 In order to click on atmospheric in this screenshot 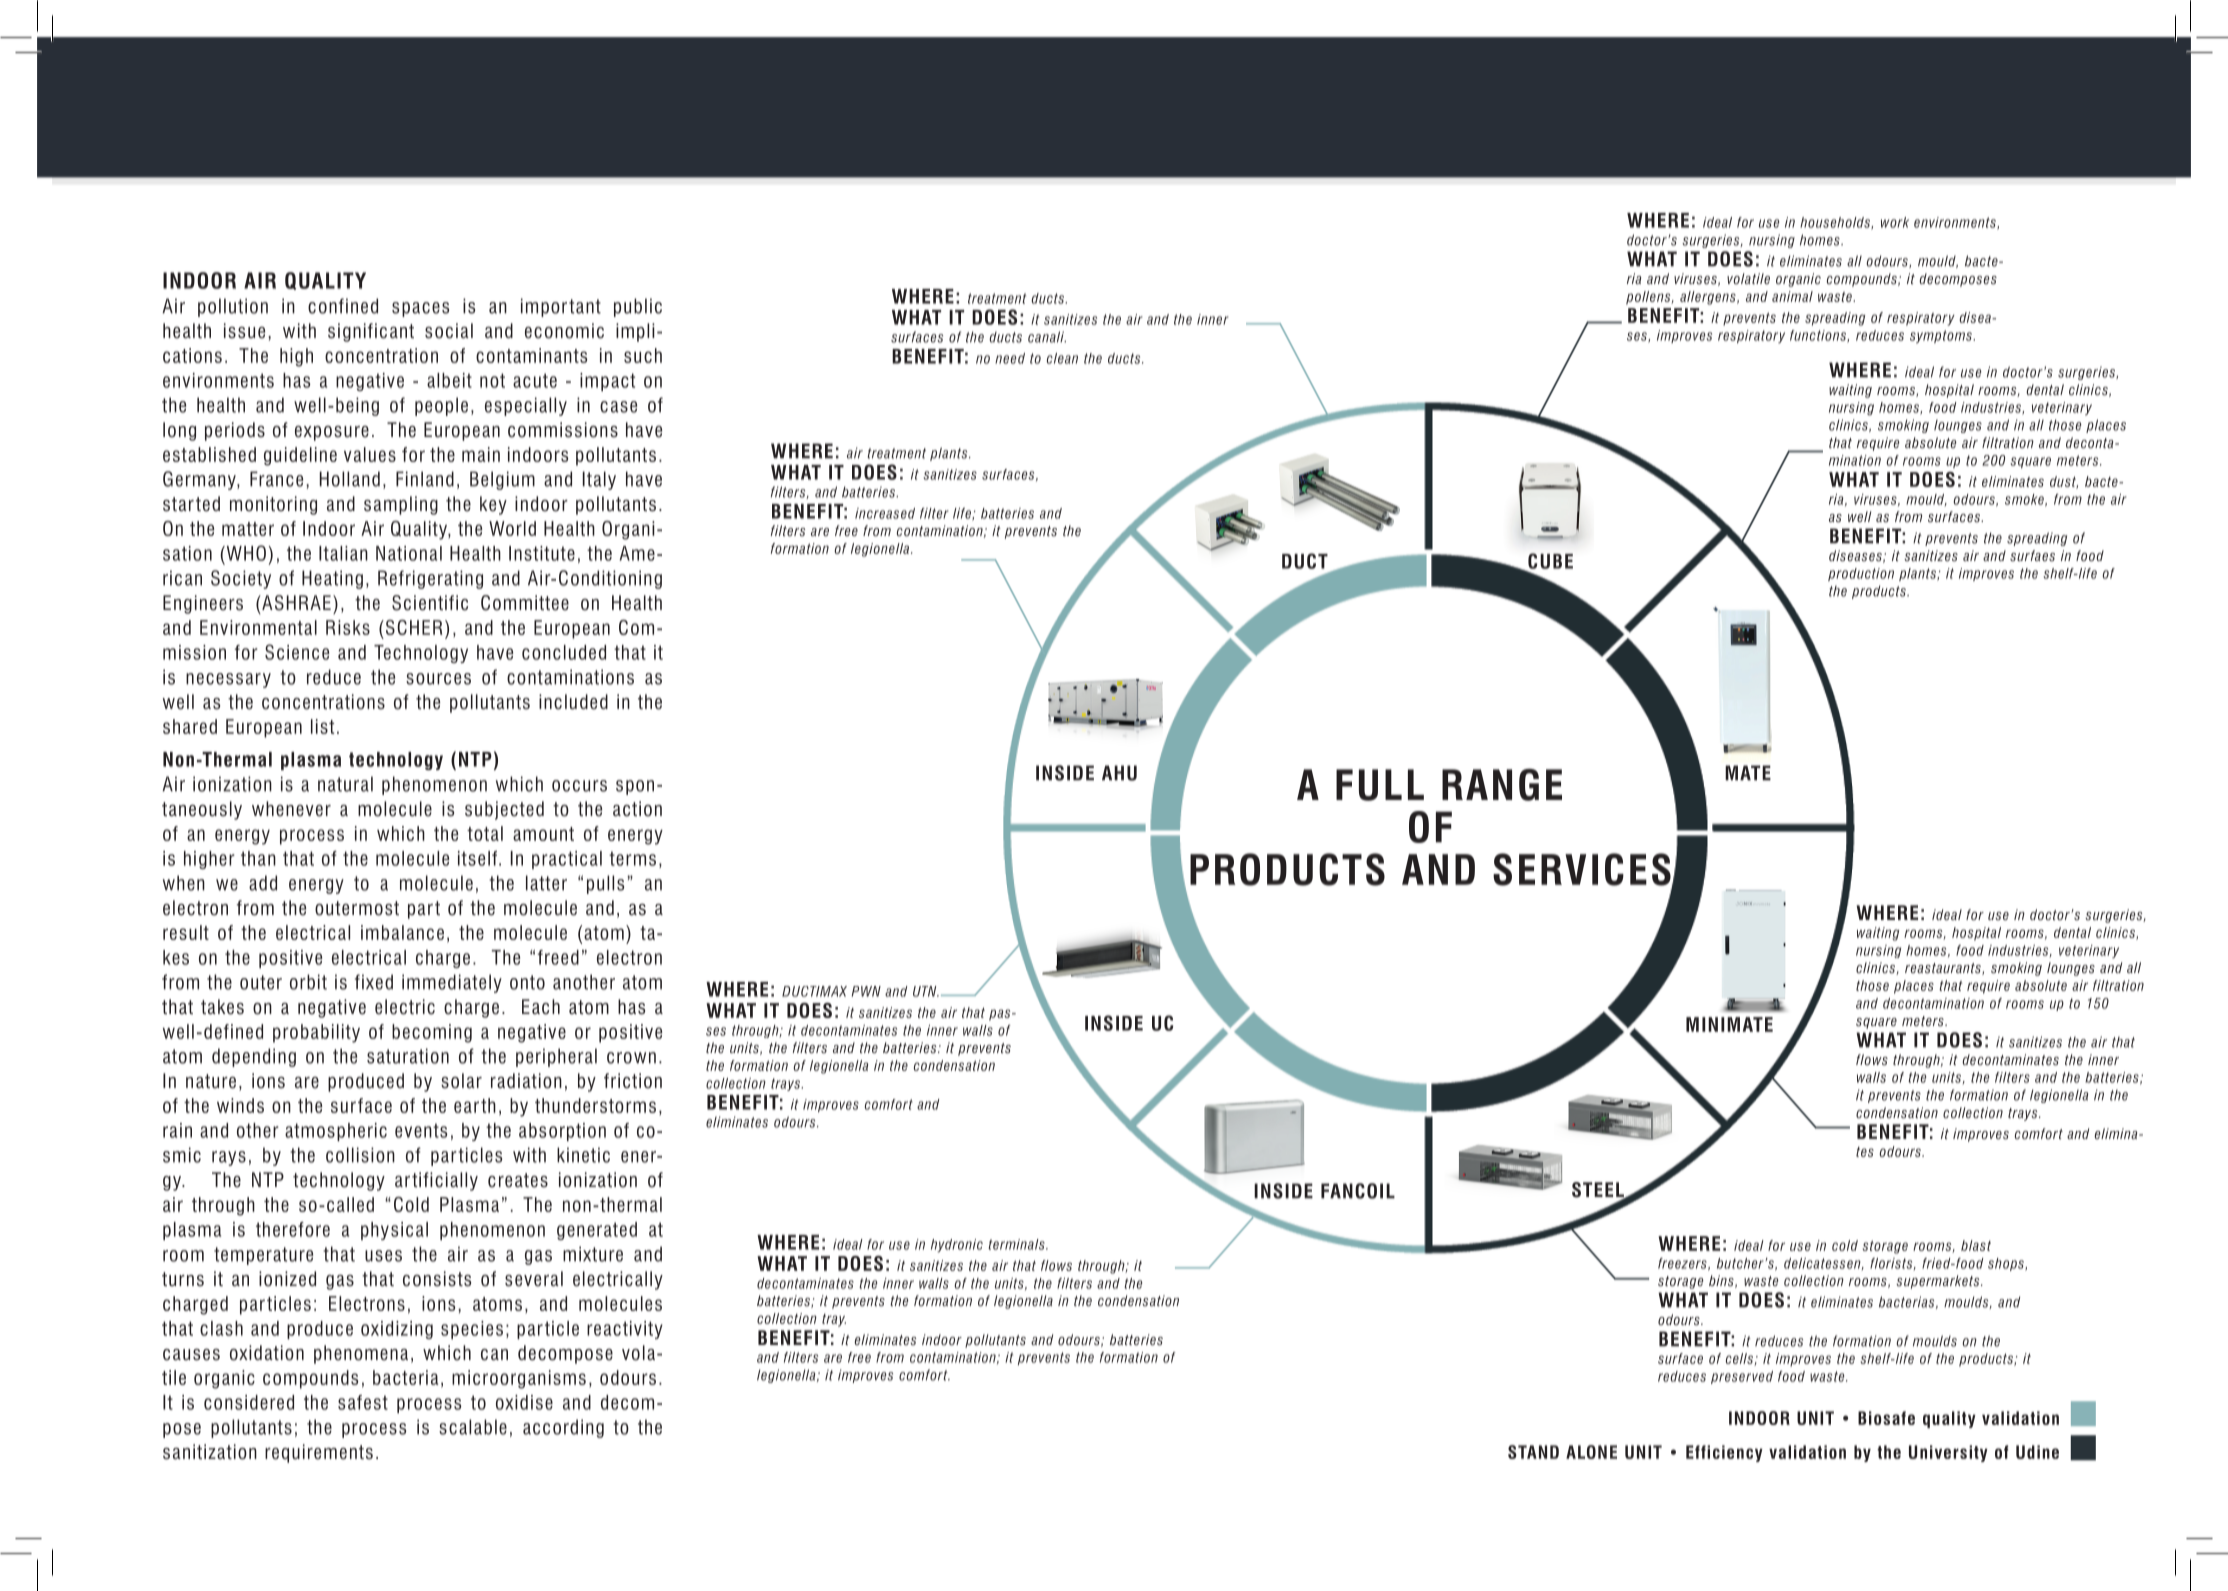, I will do `click(336, 1132)`.
